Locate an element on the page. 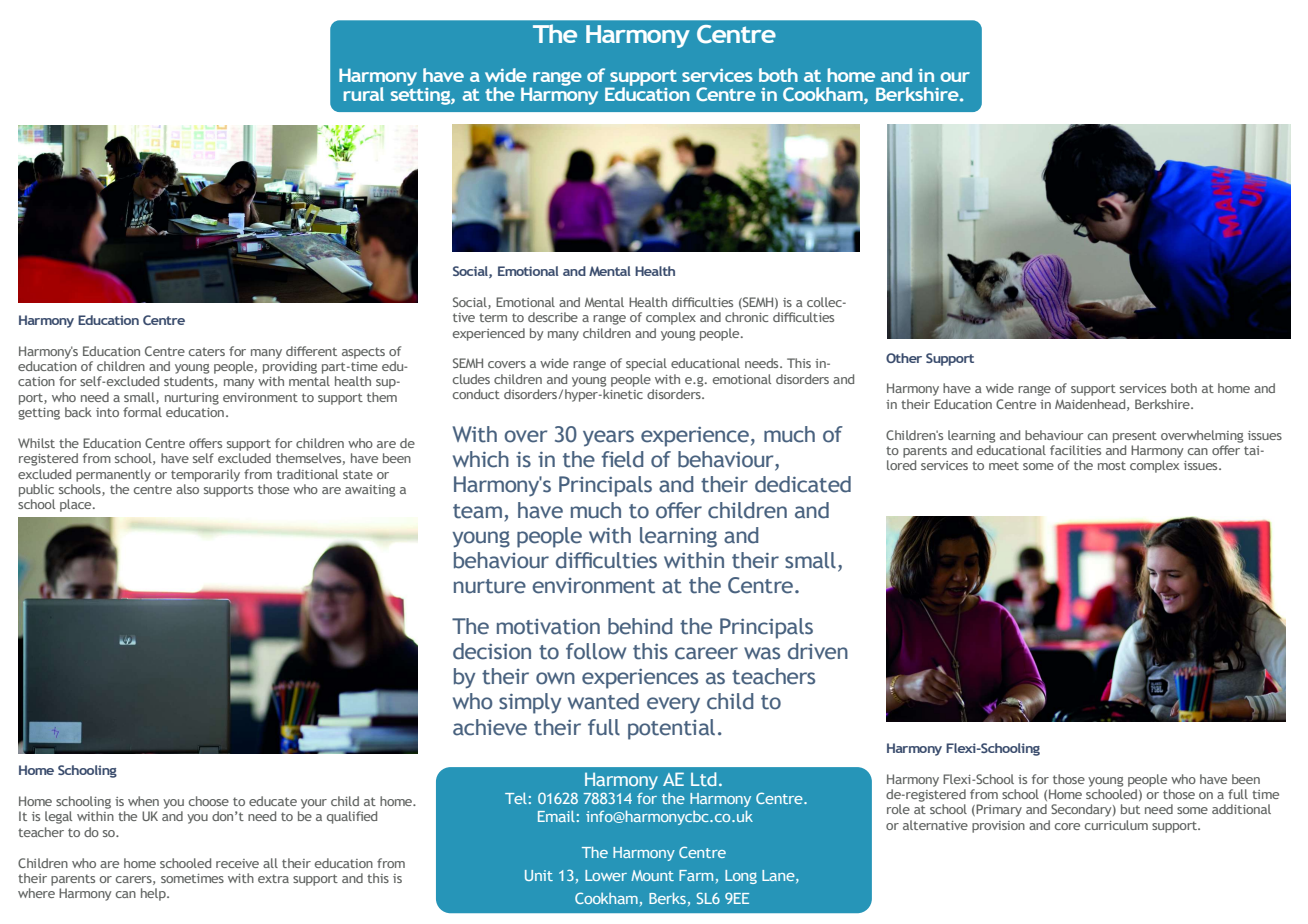  caters is located at coordinates (207, 351).
